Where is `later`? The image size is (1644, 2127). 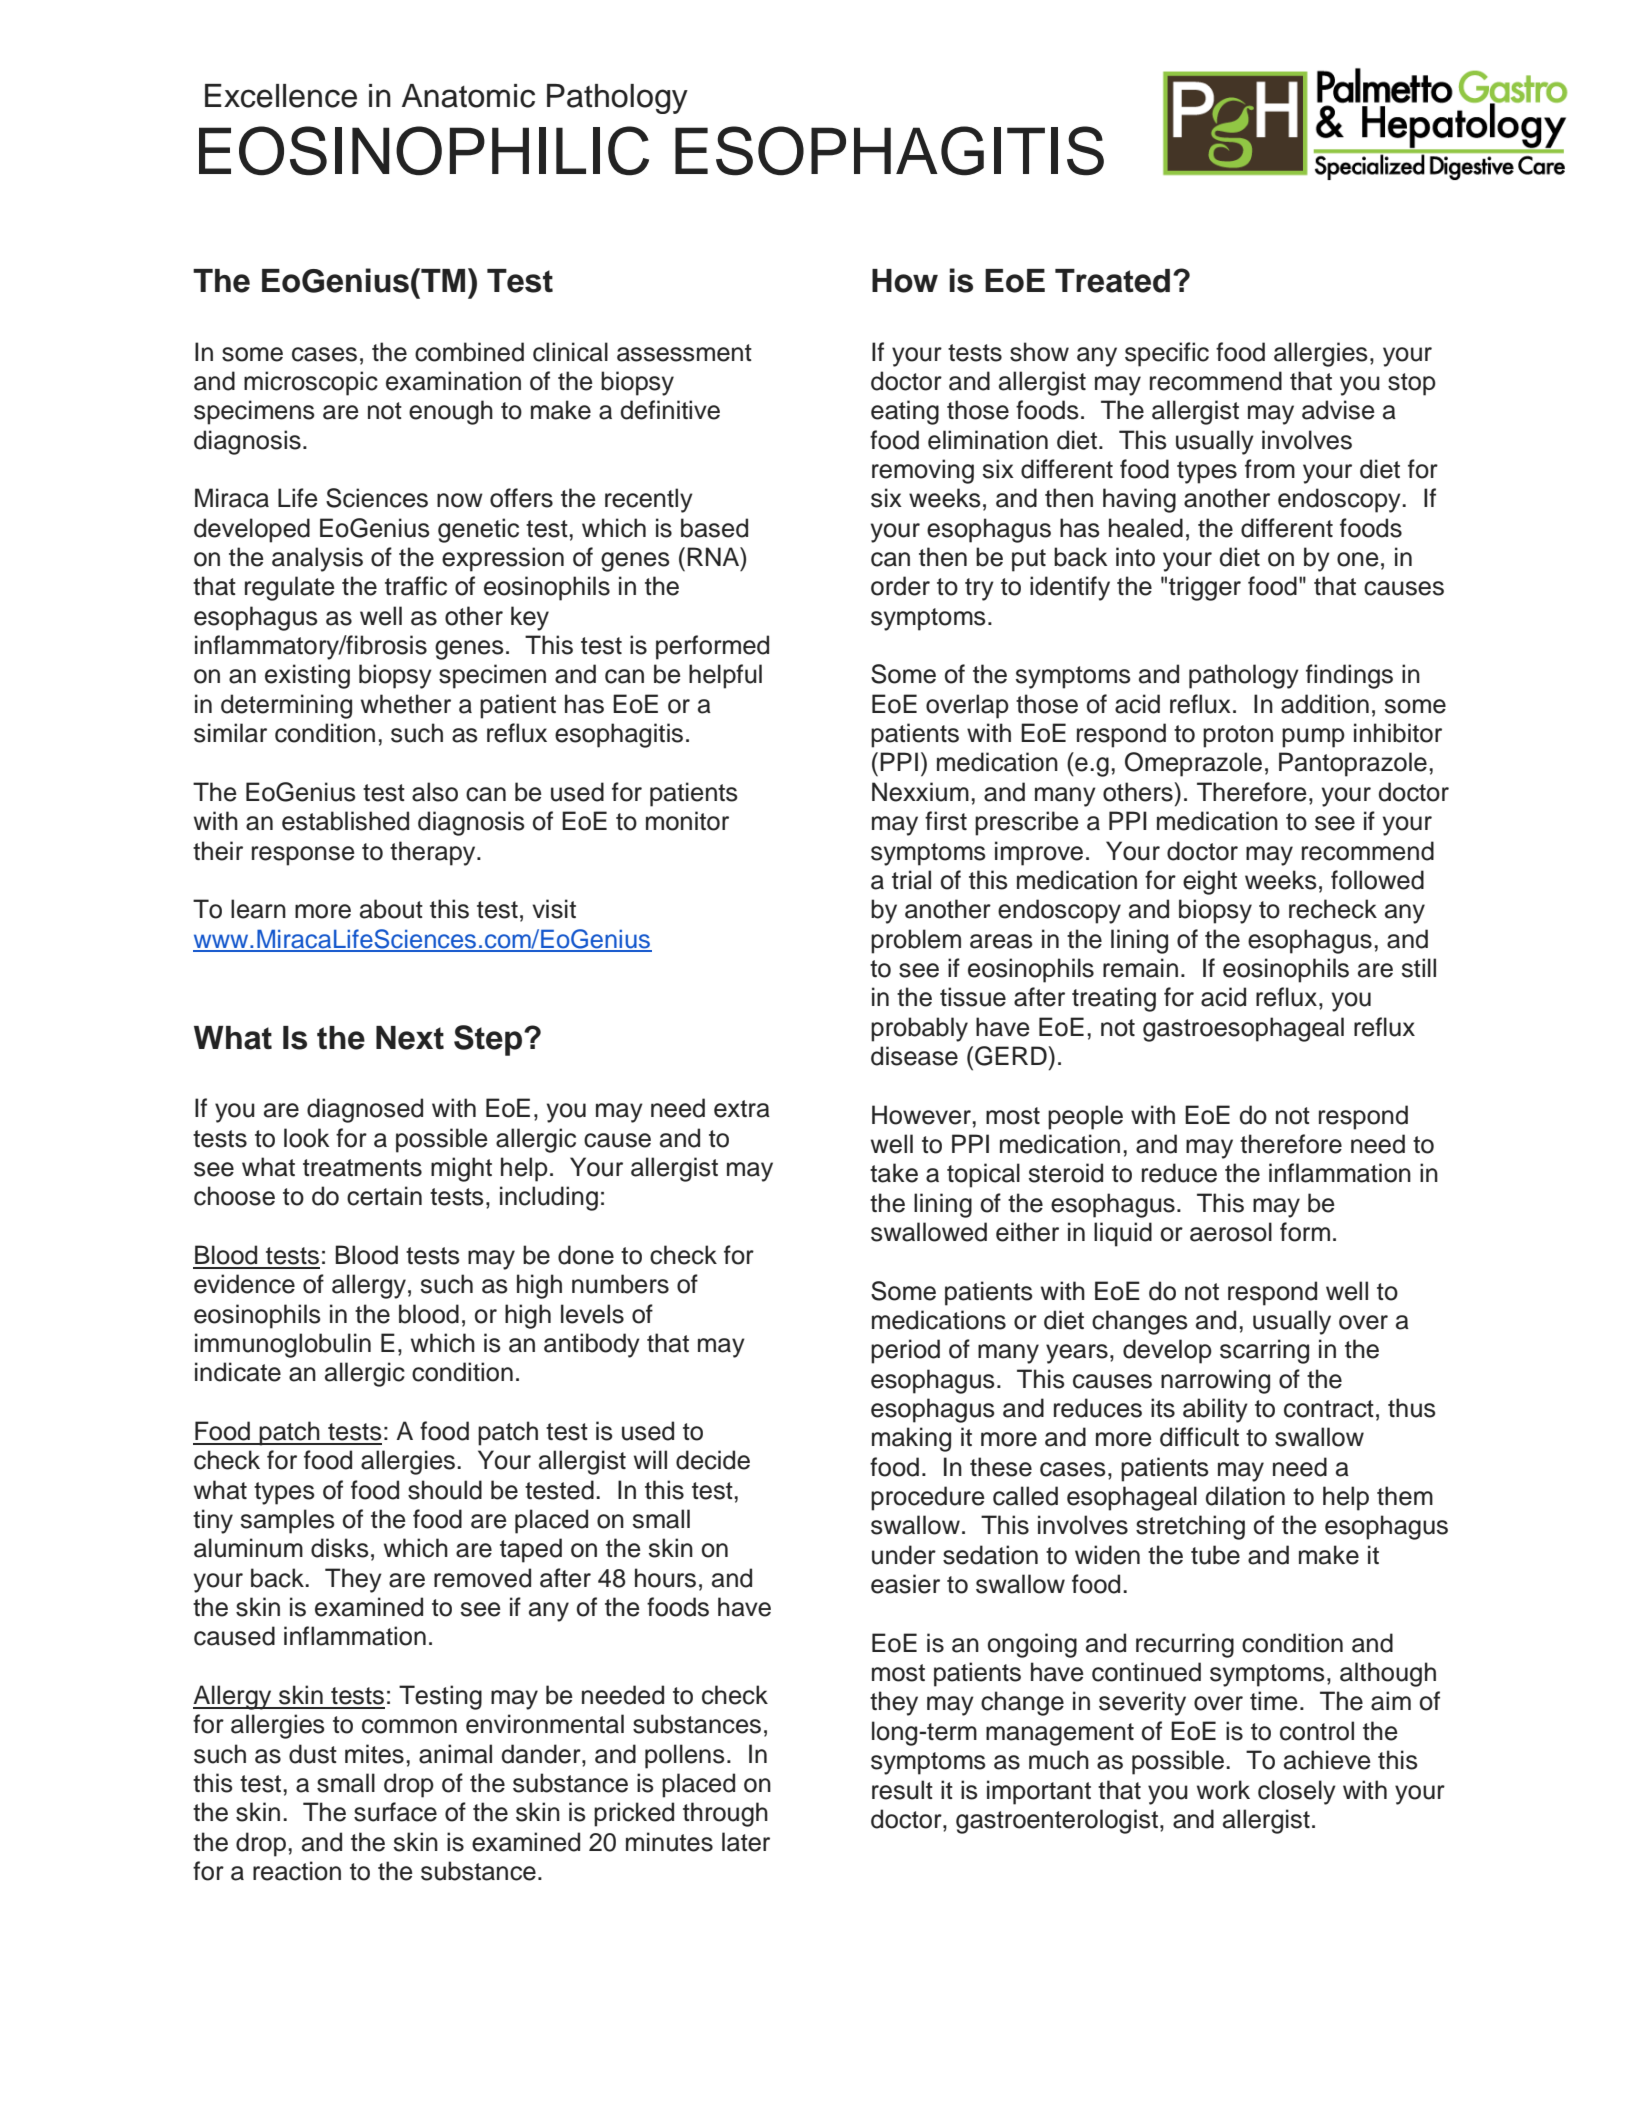
later is located at coordinates (746, 1842).
